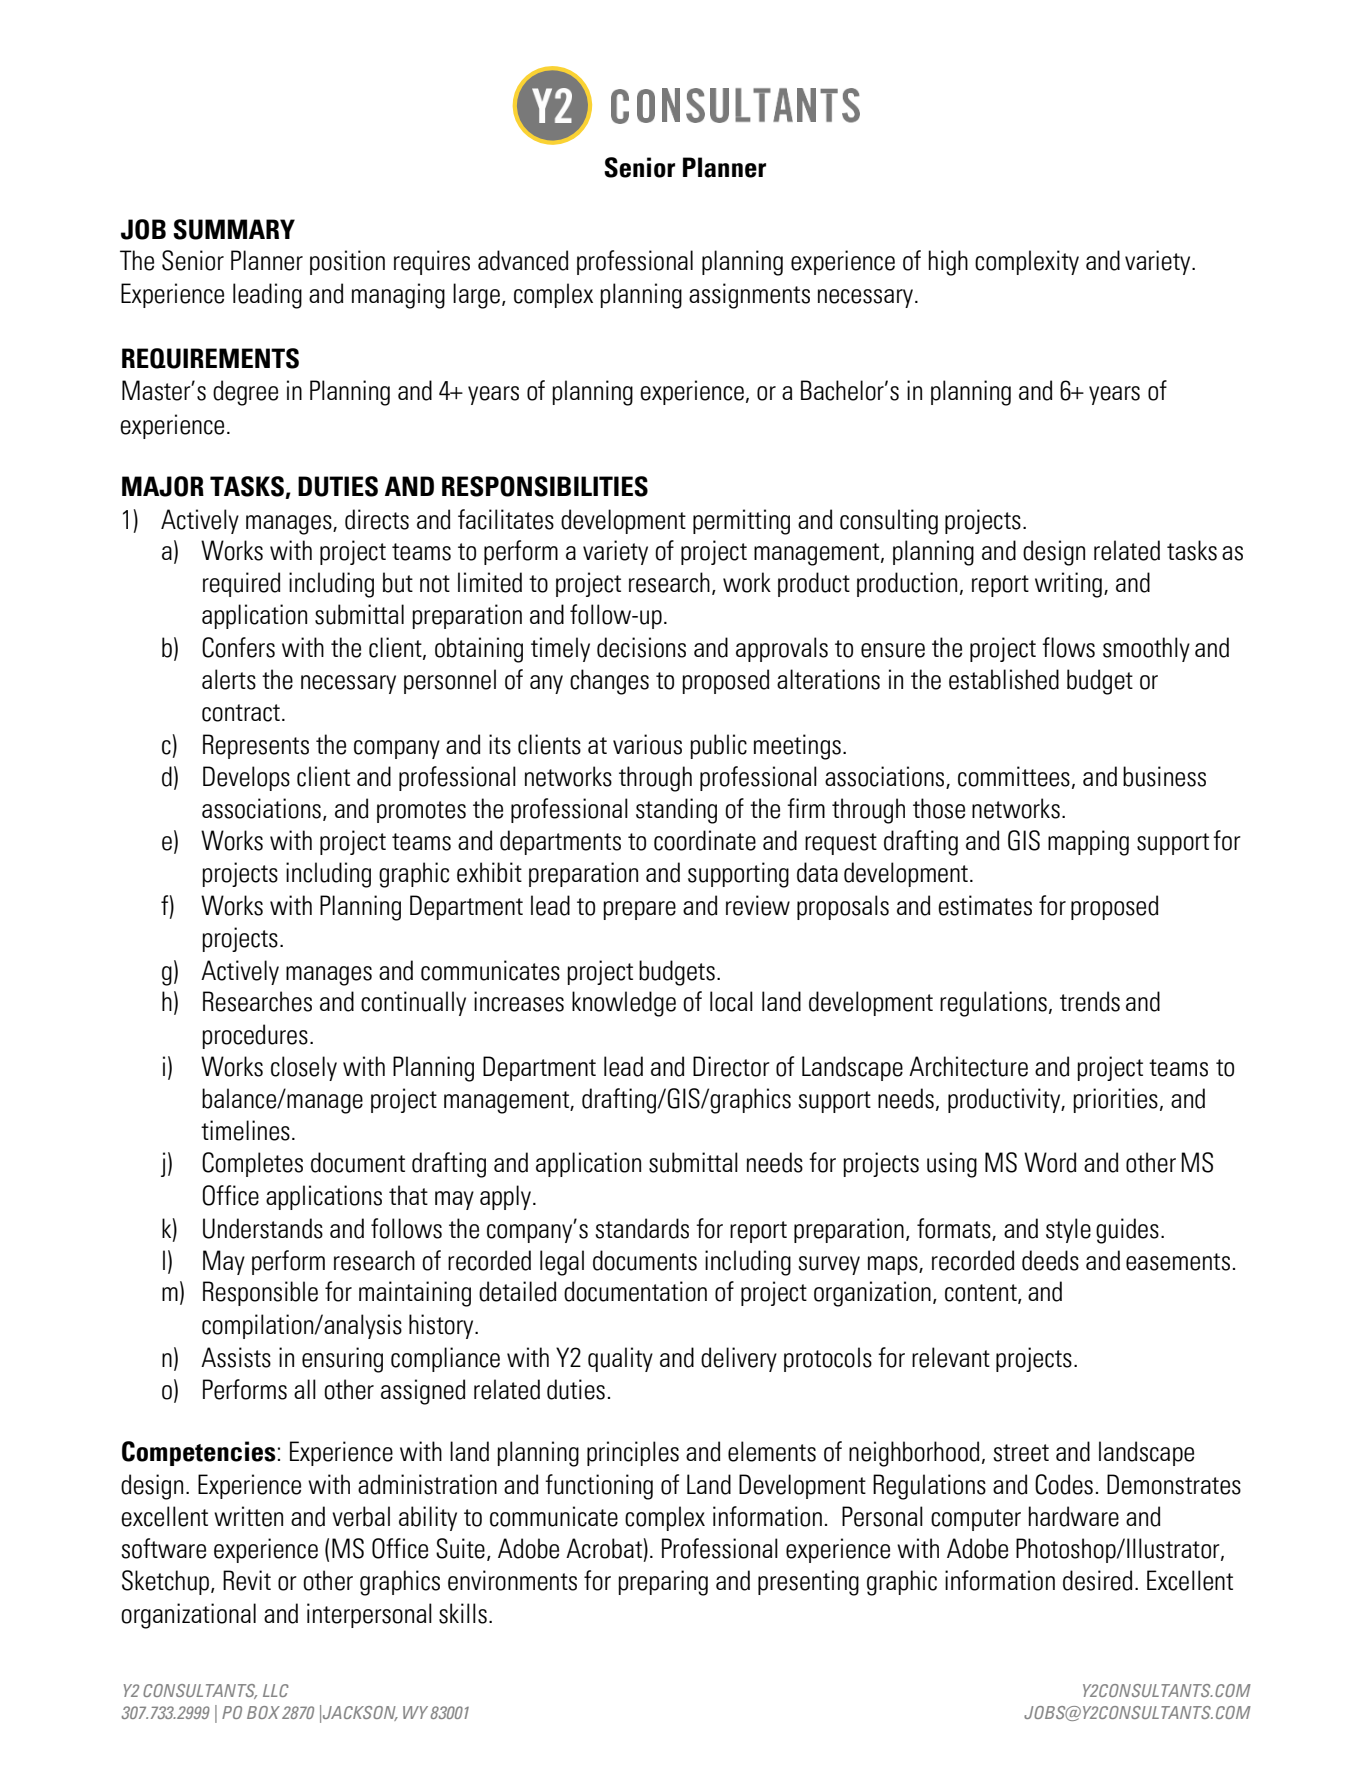 The width and height of the document is (1370, 1773). Describe the element at coordinates (276, 1690) in the document. I see `LLC` at that location.
